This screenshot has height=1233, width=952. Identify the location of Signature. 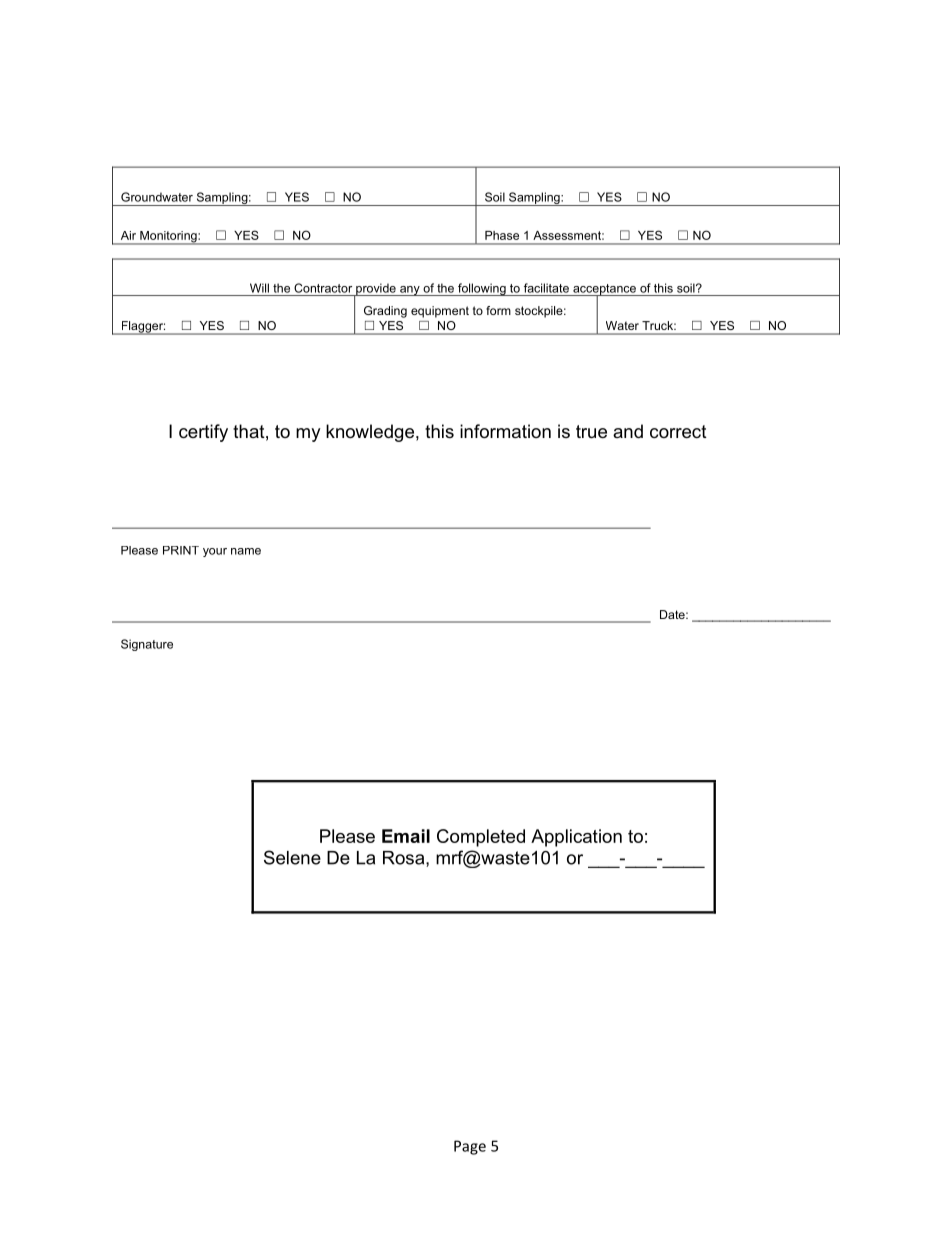
(147, 645).
